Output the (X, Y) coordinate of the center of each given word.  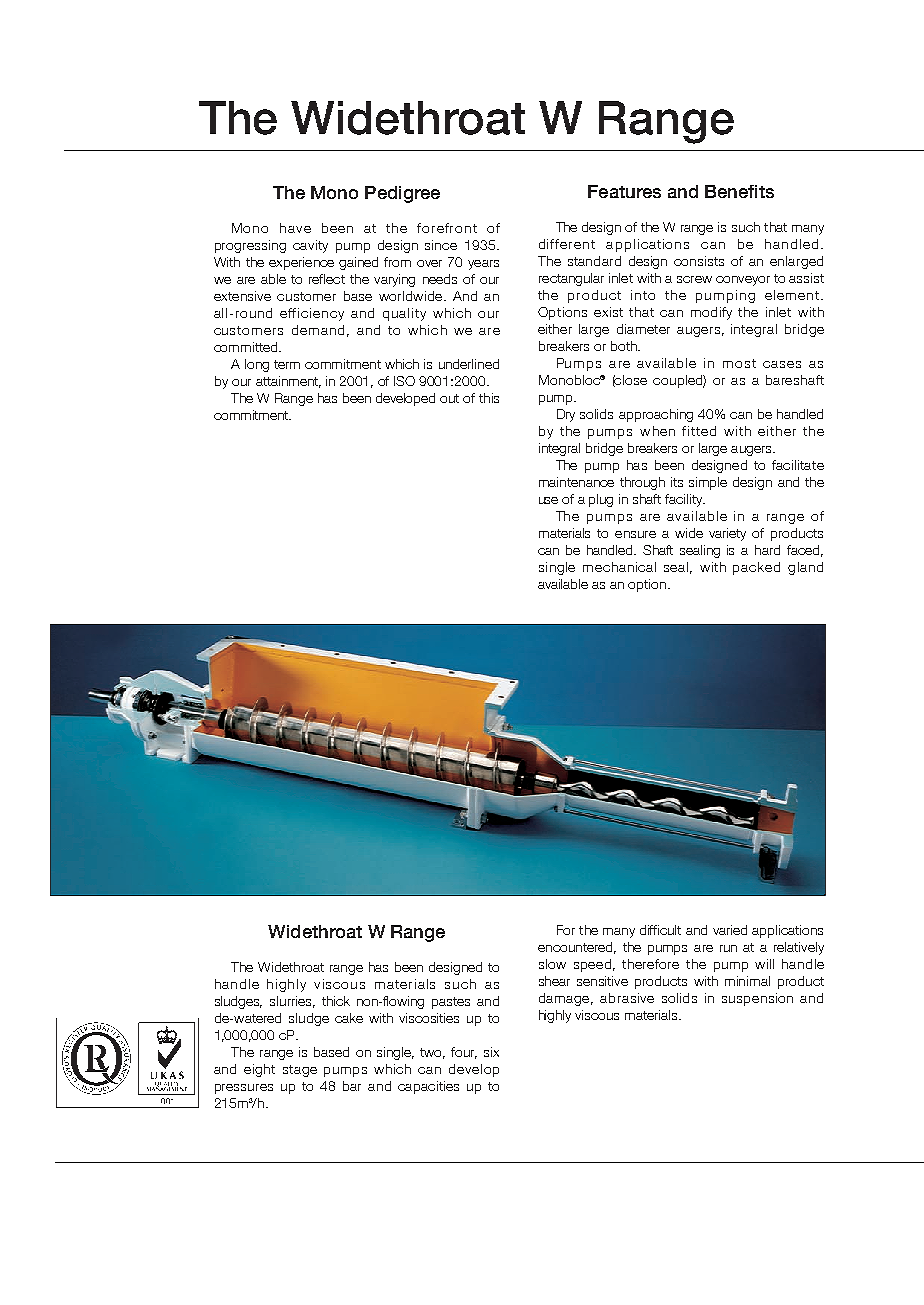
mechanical (619, 567)
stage (300, 1071)
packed (756, 568)
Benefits (739, 191)
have (295, 228)
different (567, 244)
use (548, 500)
